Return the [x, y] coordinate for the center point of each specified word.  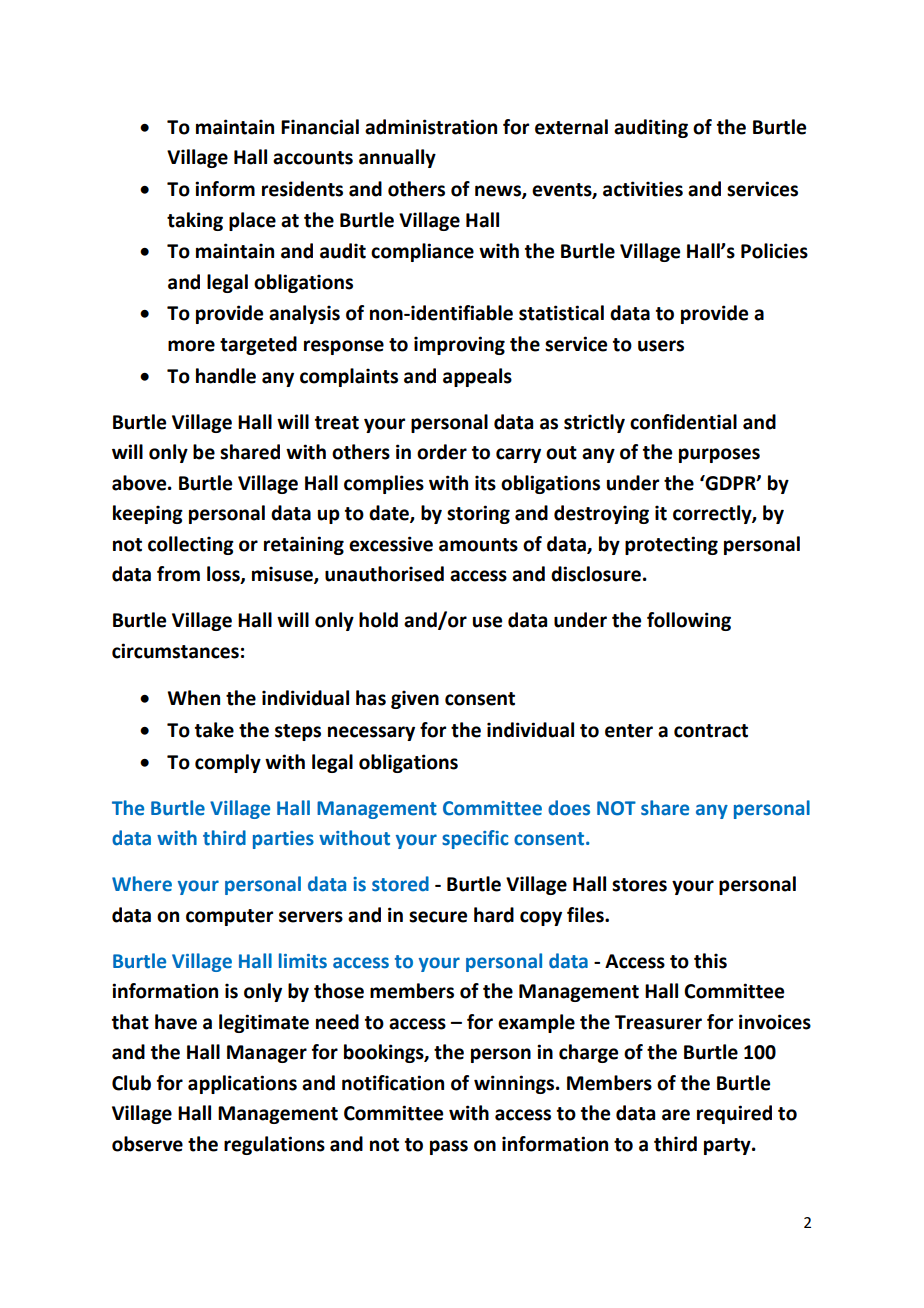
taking [195, 221]
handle [226, 376]
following [689, 621]
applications [242, 1084]
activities [643, 189]
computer [229, 917]
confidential [683, 422]
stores [639, 885]
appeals [477, 377]
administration [431, 127]
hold [378, 620]
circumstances [175, 651]
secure [438, 917]
